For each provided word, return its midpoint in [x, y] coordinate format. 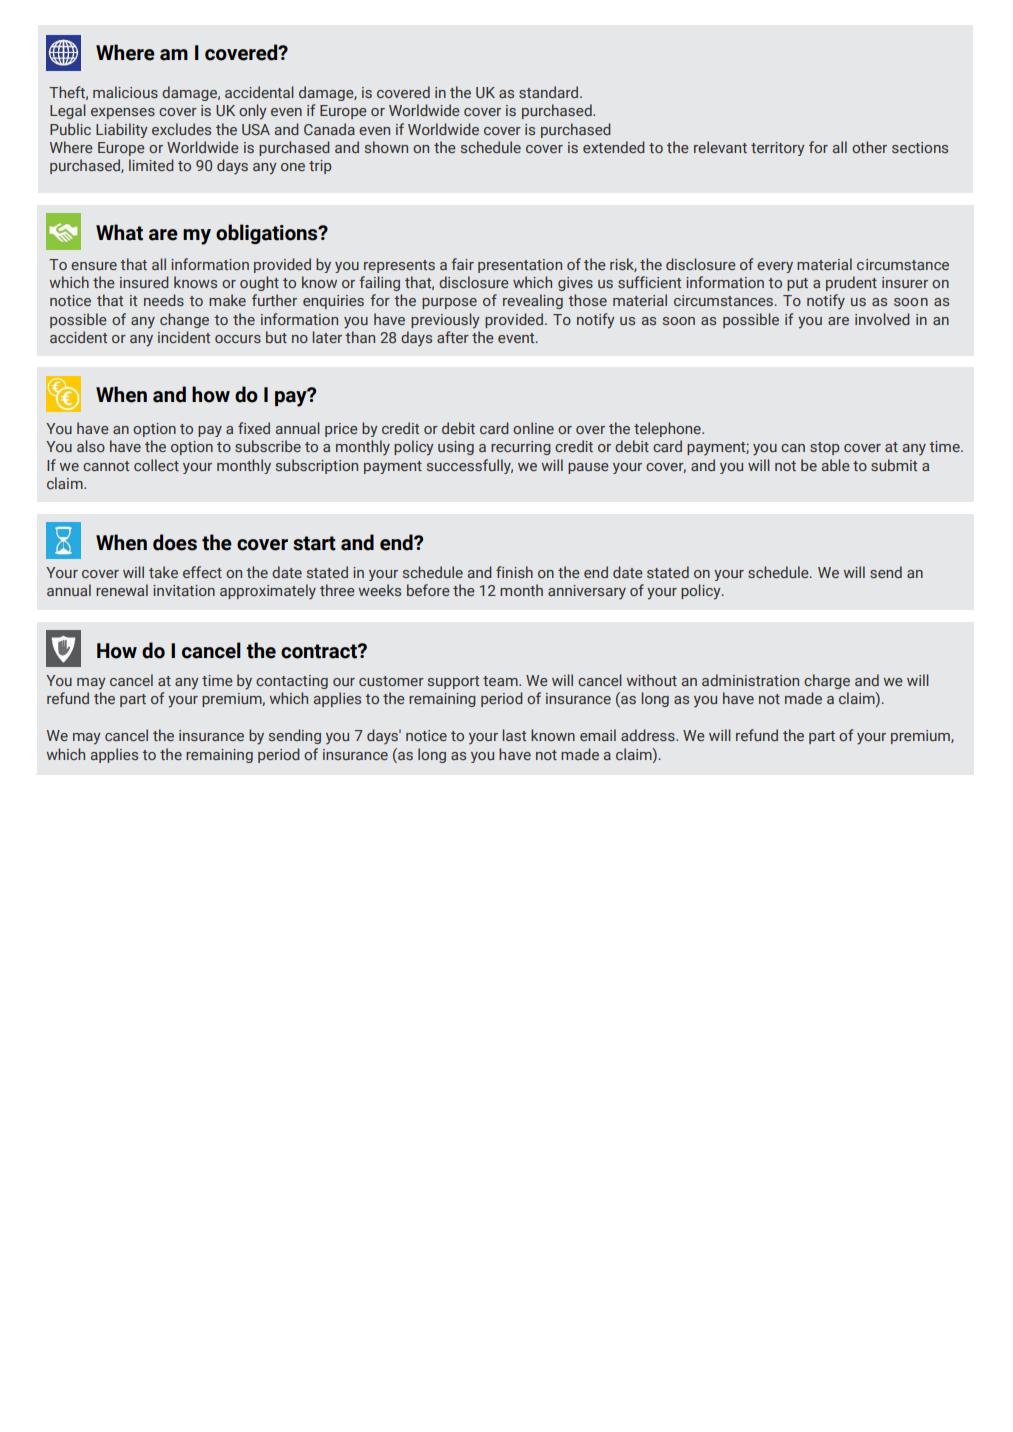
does [175, 542]
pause [588, 468]
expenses [123, 113]
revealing [533, 301]
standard [550, 92]
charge [827, 681]
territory [778, 149]
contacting [292, 682]
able [836, 465]
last [514, 735]
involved [882, 319]
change [184, 320]
